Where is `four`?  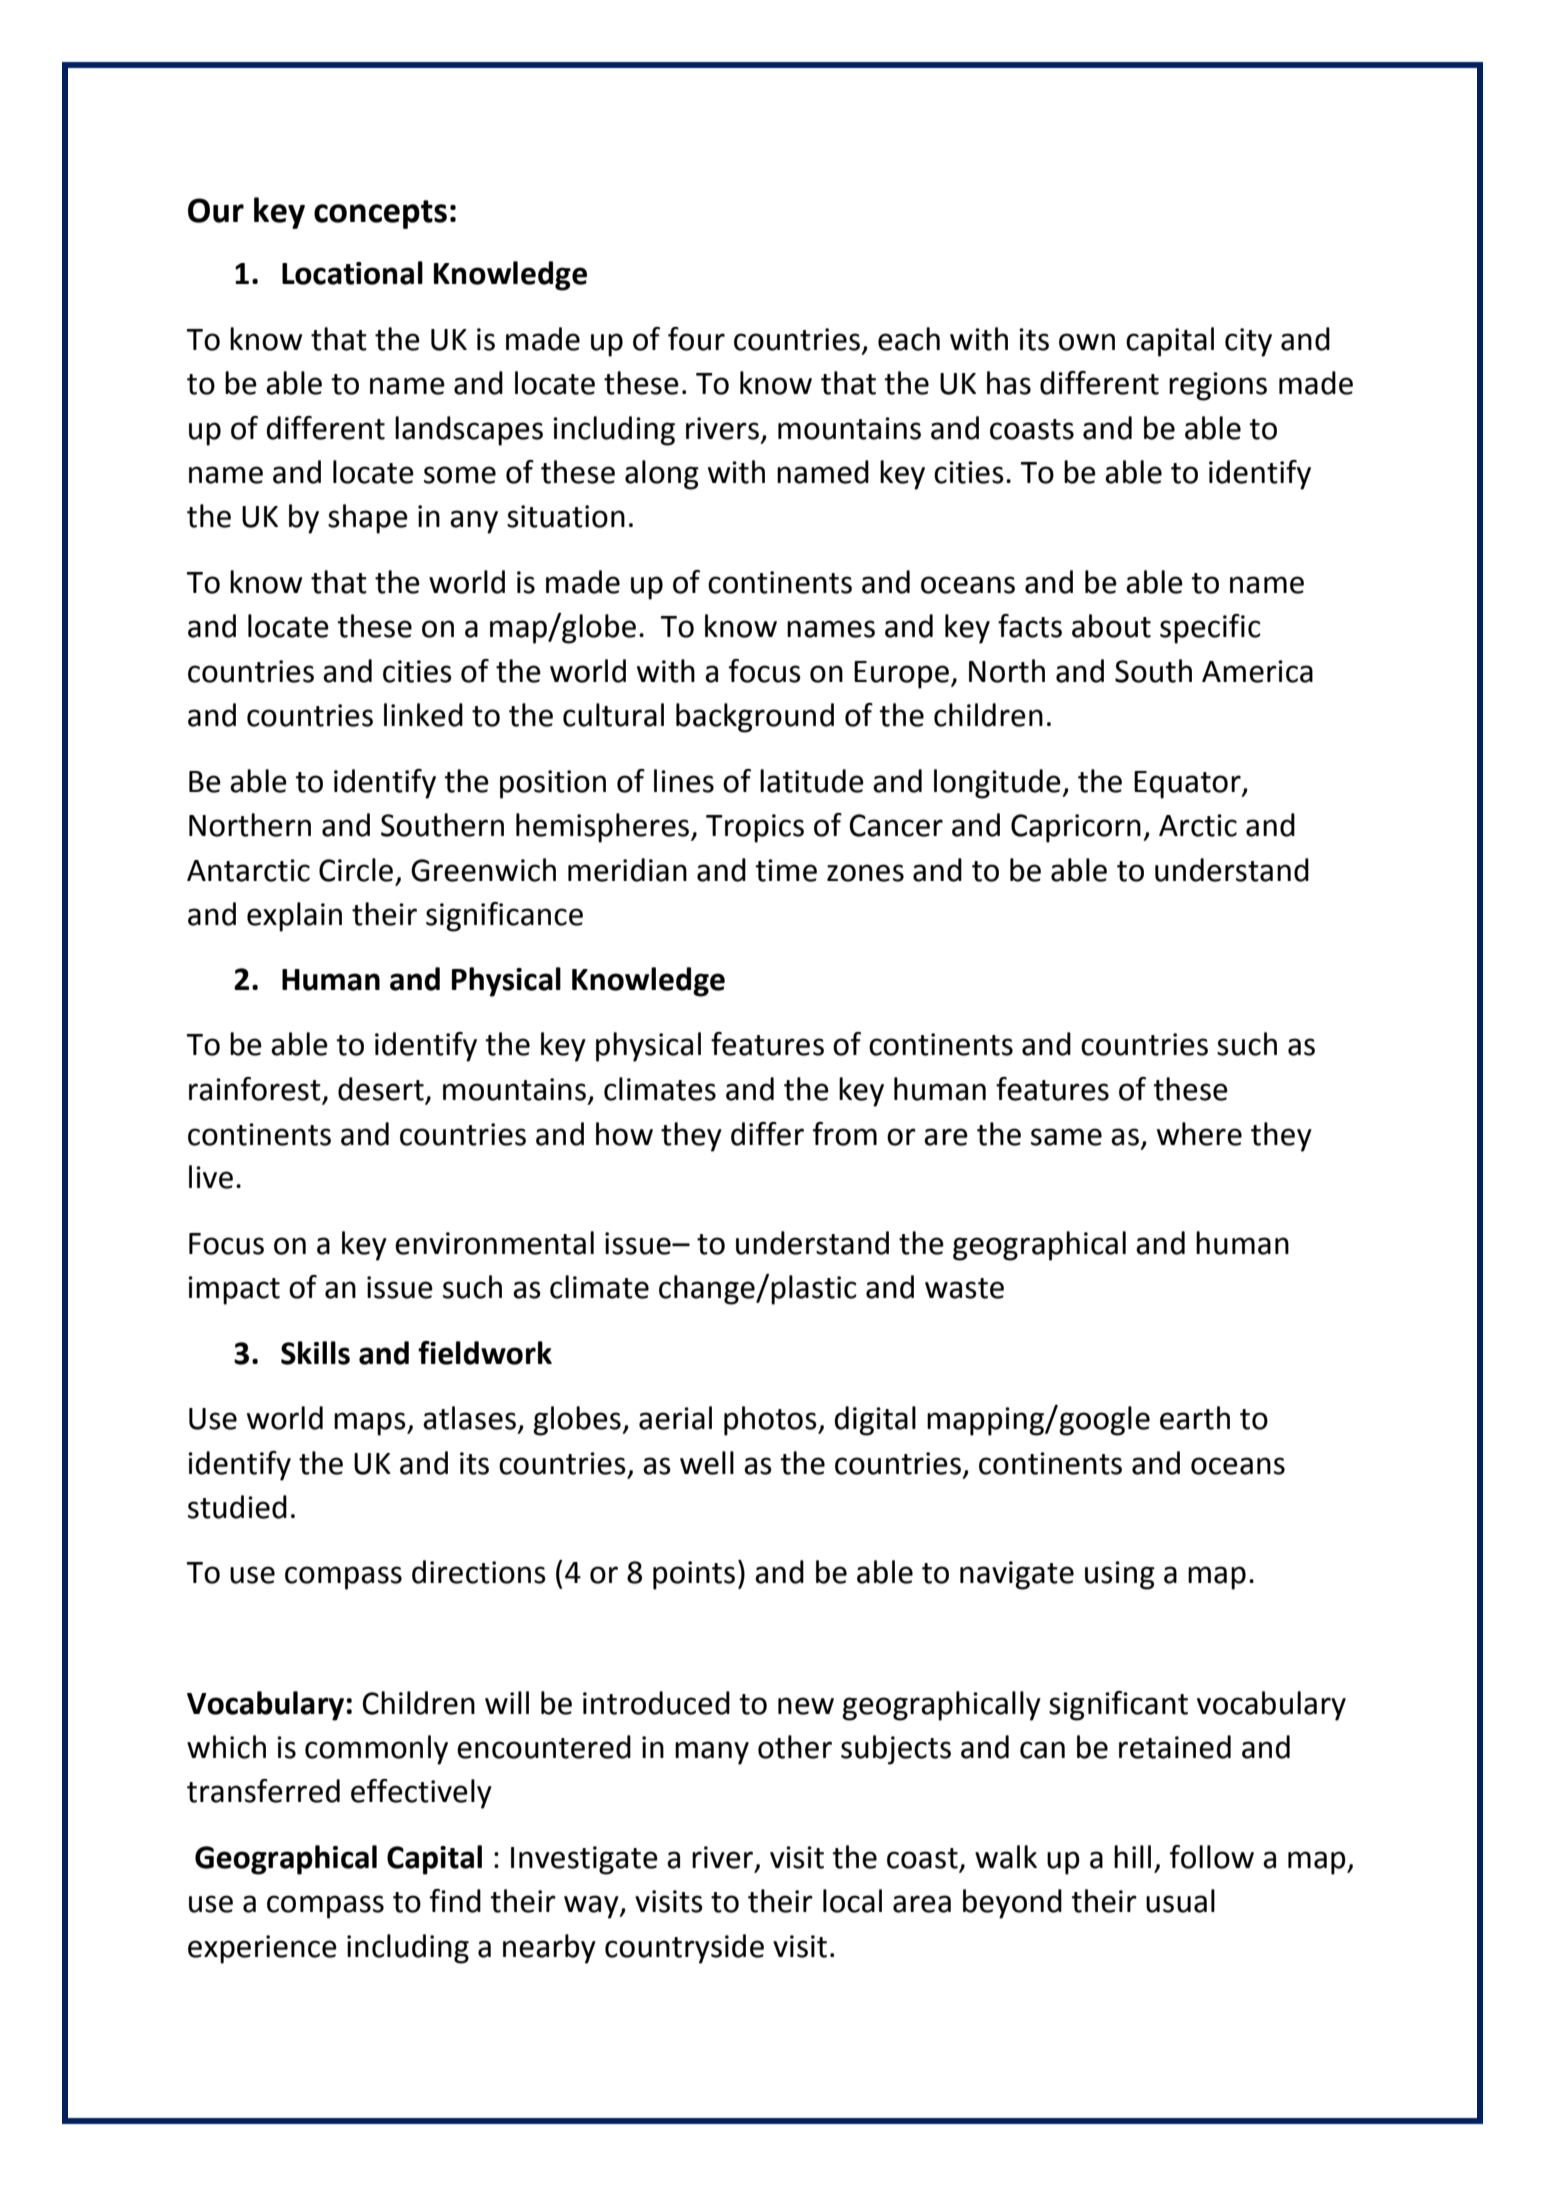
four is located at coordinates (696, 339).
